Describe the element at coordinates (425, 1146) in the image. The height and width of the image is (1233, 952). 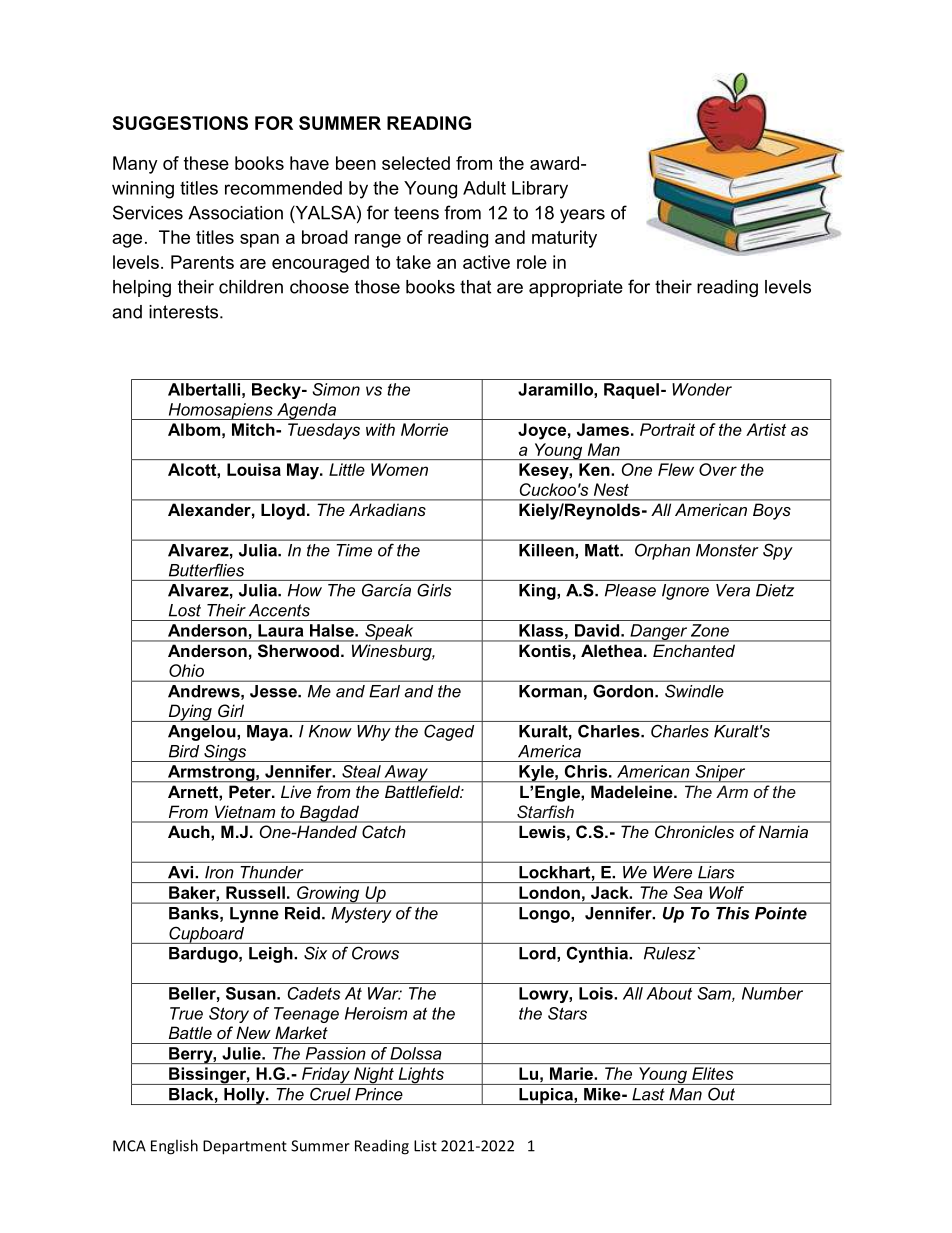
I see `List` at that location.
